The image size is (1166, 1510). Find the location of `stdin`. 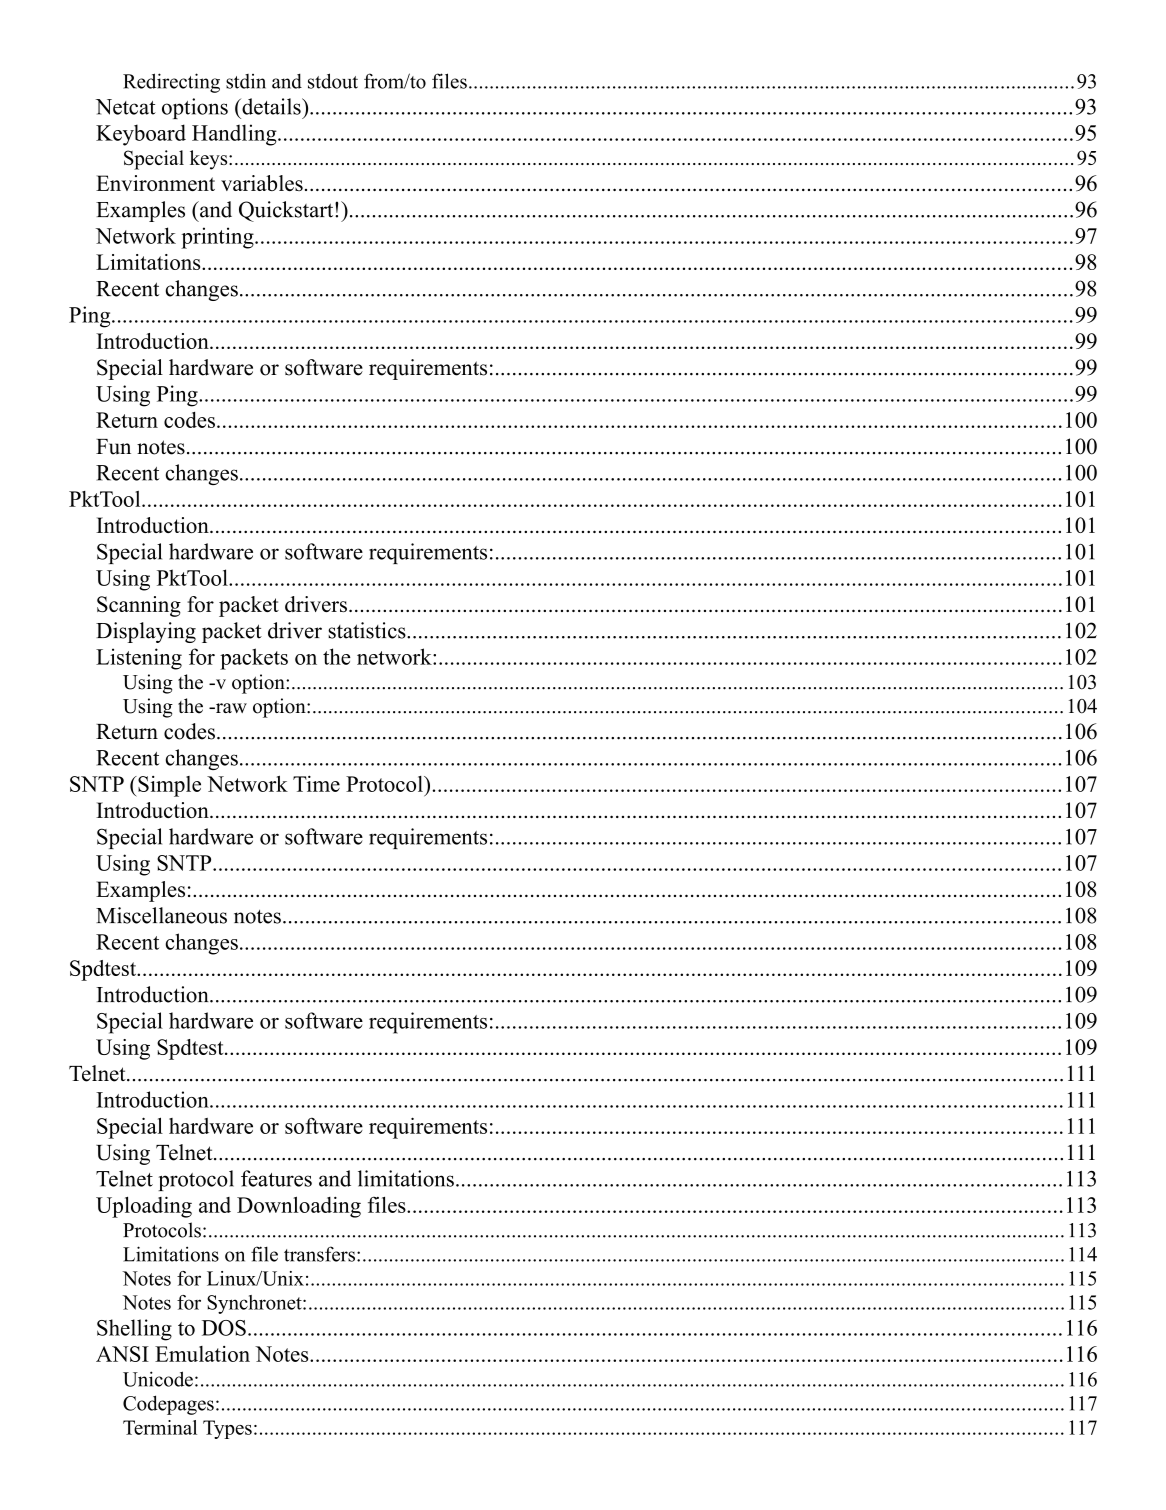

stdin is located at coordinates (246, 81).
